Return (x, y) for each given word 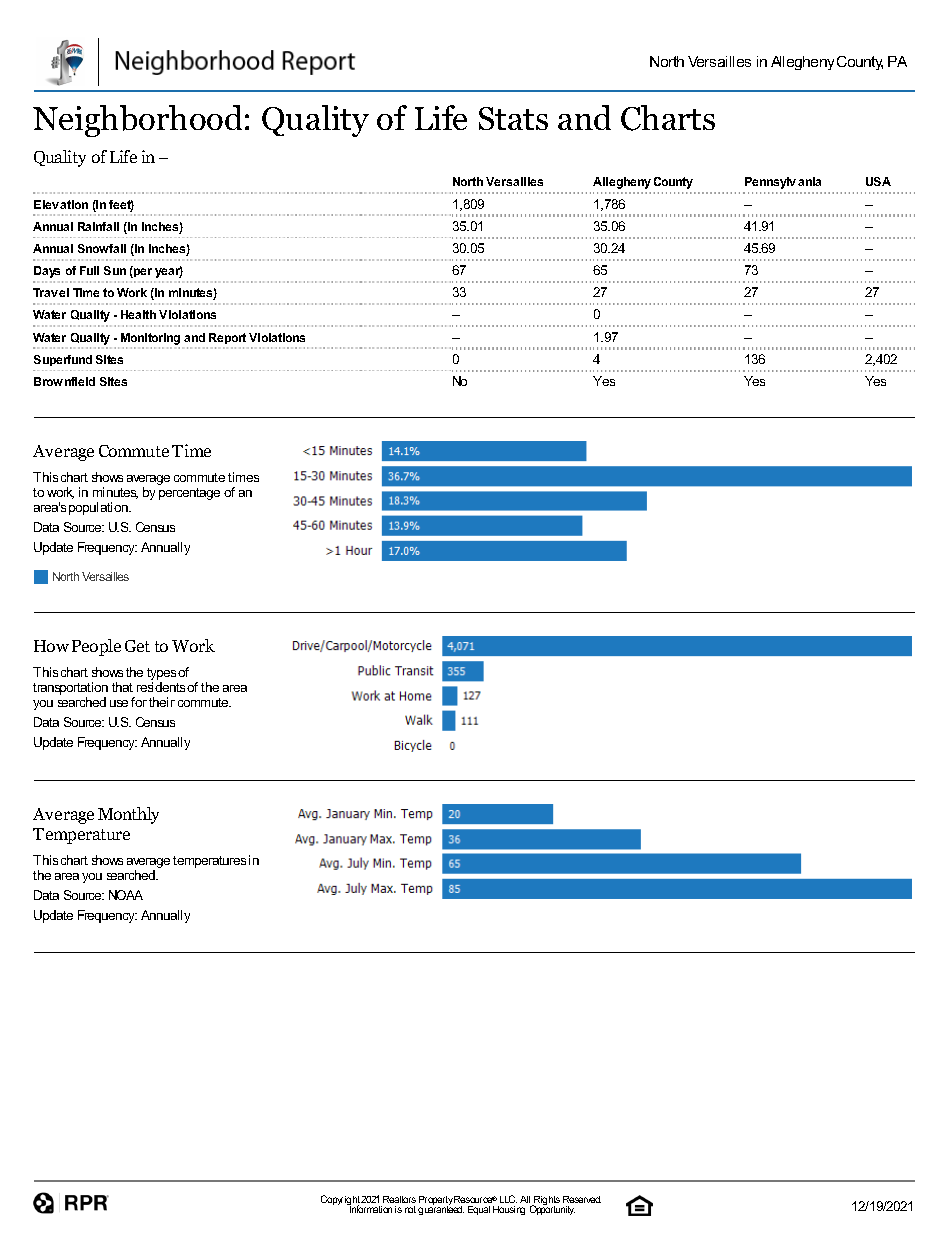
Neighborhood (137, 121)
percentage (189, 494)
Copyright (341, 1201)
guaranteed (441, 1209)
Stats (513, 118)
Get (137, 646)
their (162, 702)
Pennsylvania (783, 183)
